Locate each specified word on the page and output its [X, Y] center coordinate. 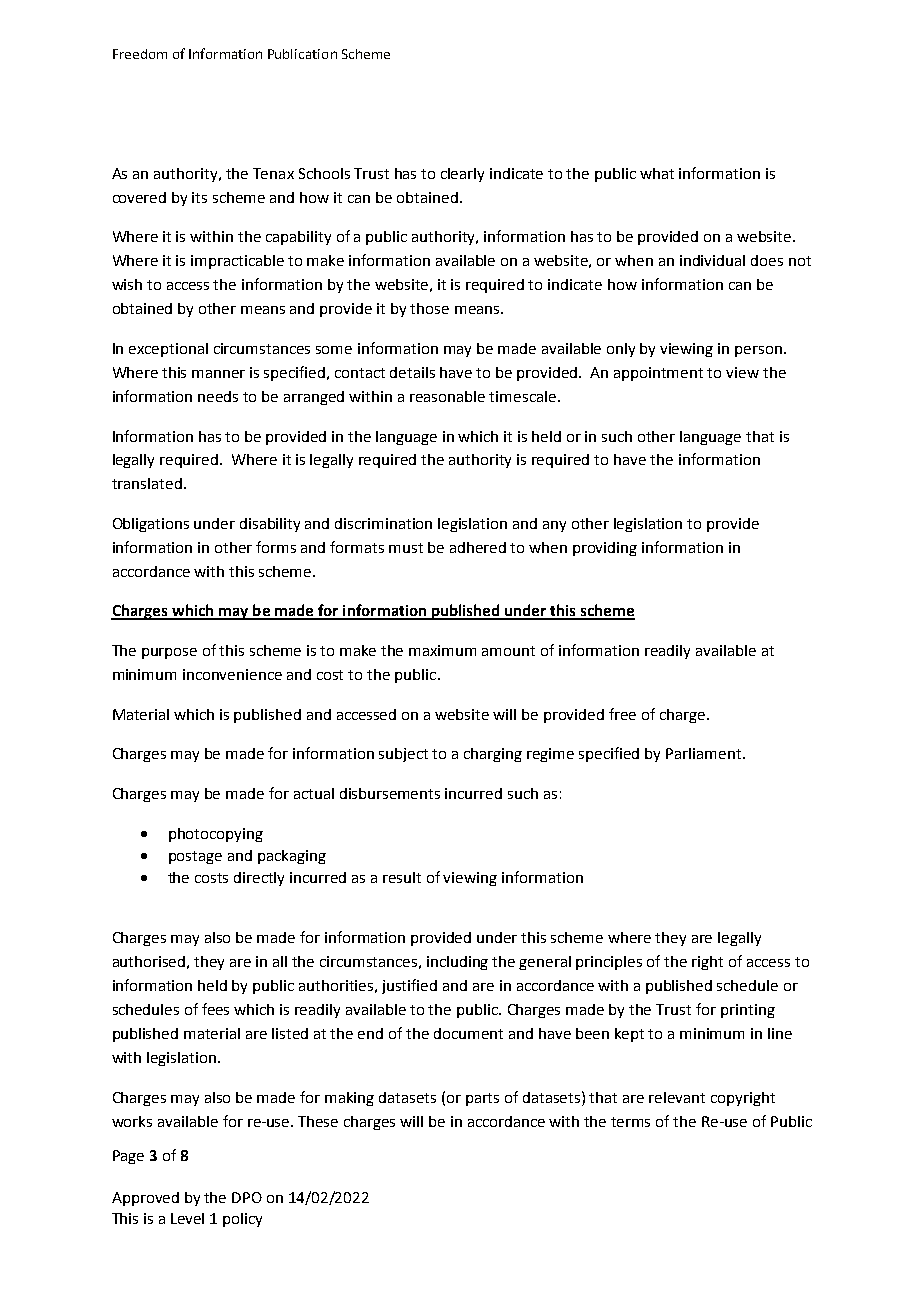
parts [482, 1099]
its [199, 197]
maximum [442, 650]
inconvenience [232, 674]
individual [712, 260]
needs [218, 396]
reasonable [447, 396]
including [457, 963]
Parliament [703, 753]
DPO [247, 1197]
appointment [658, 374]
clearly [462, 175]
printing [748, 1011]
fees [215, 1009]
